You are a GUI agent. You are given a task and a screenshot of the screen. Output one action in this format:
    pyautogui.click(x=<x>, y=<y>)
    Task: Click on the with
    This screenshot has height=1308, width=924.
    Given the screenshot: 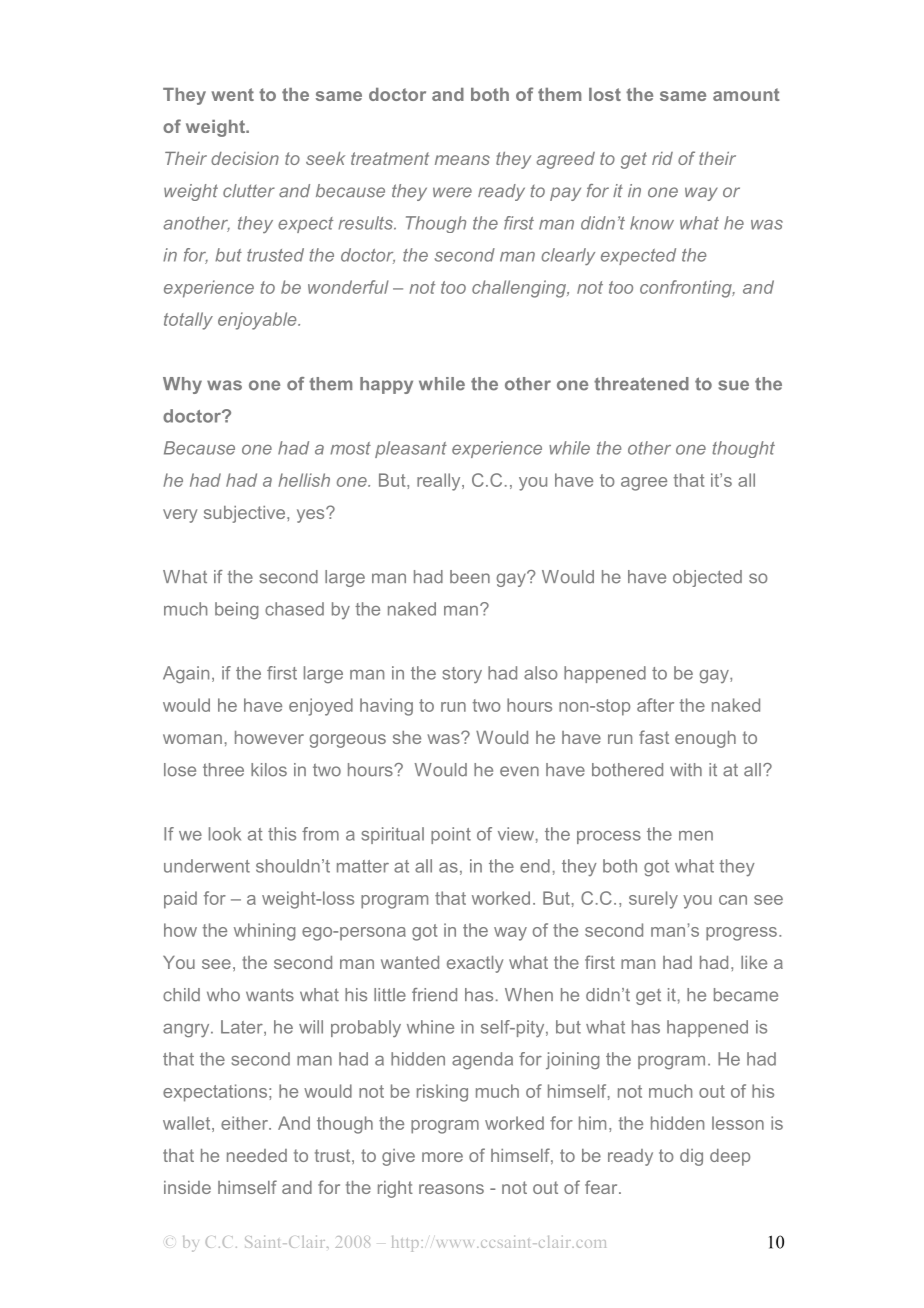 What is the action you would take?
    pyautogui.click(x=686, y=769)
